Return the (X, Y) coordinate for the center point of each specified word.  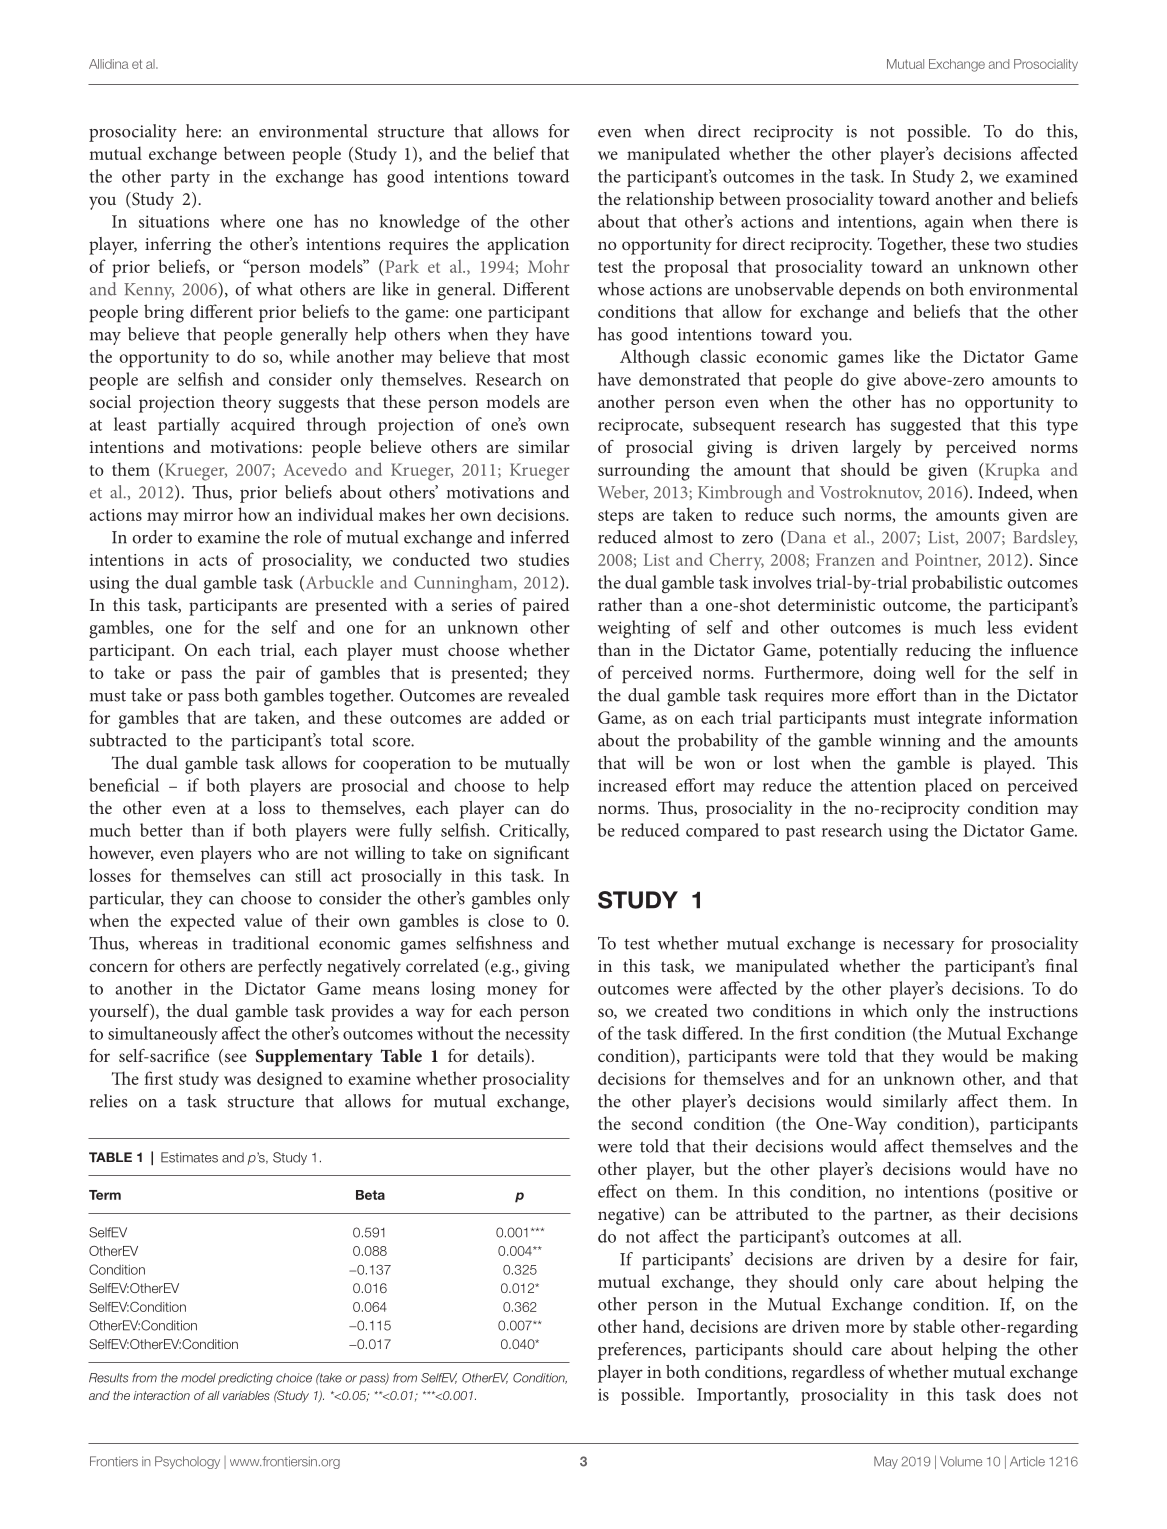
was (237, 1080)
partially (189, 426)
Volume (961, 1461)
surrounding (644, 471)
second (657, 1123)
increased (632, 785)
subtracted (128, 740)
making (1050, 1058)
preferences (641, 1351)
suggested (926, 426)
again (944, 223)
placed (948, 787)
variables (246, 1395)
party (190, 179)
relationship (670, 201)
